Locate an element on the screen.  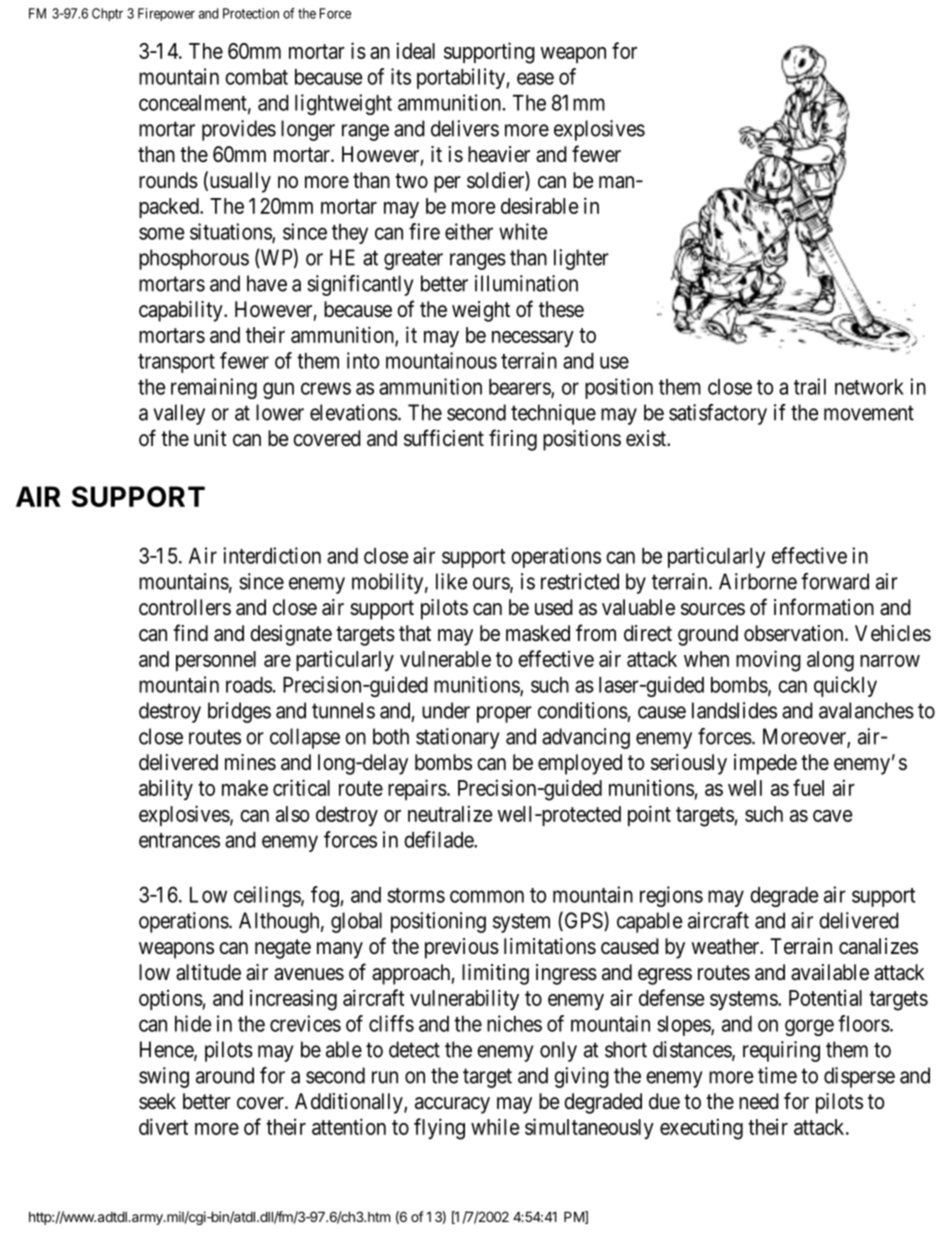
while is located at coordinates (495, 1126).
